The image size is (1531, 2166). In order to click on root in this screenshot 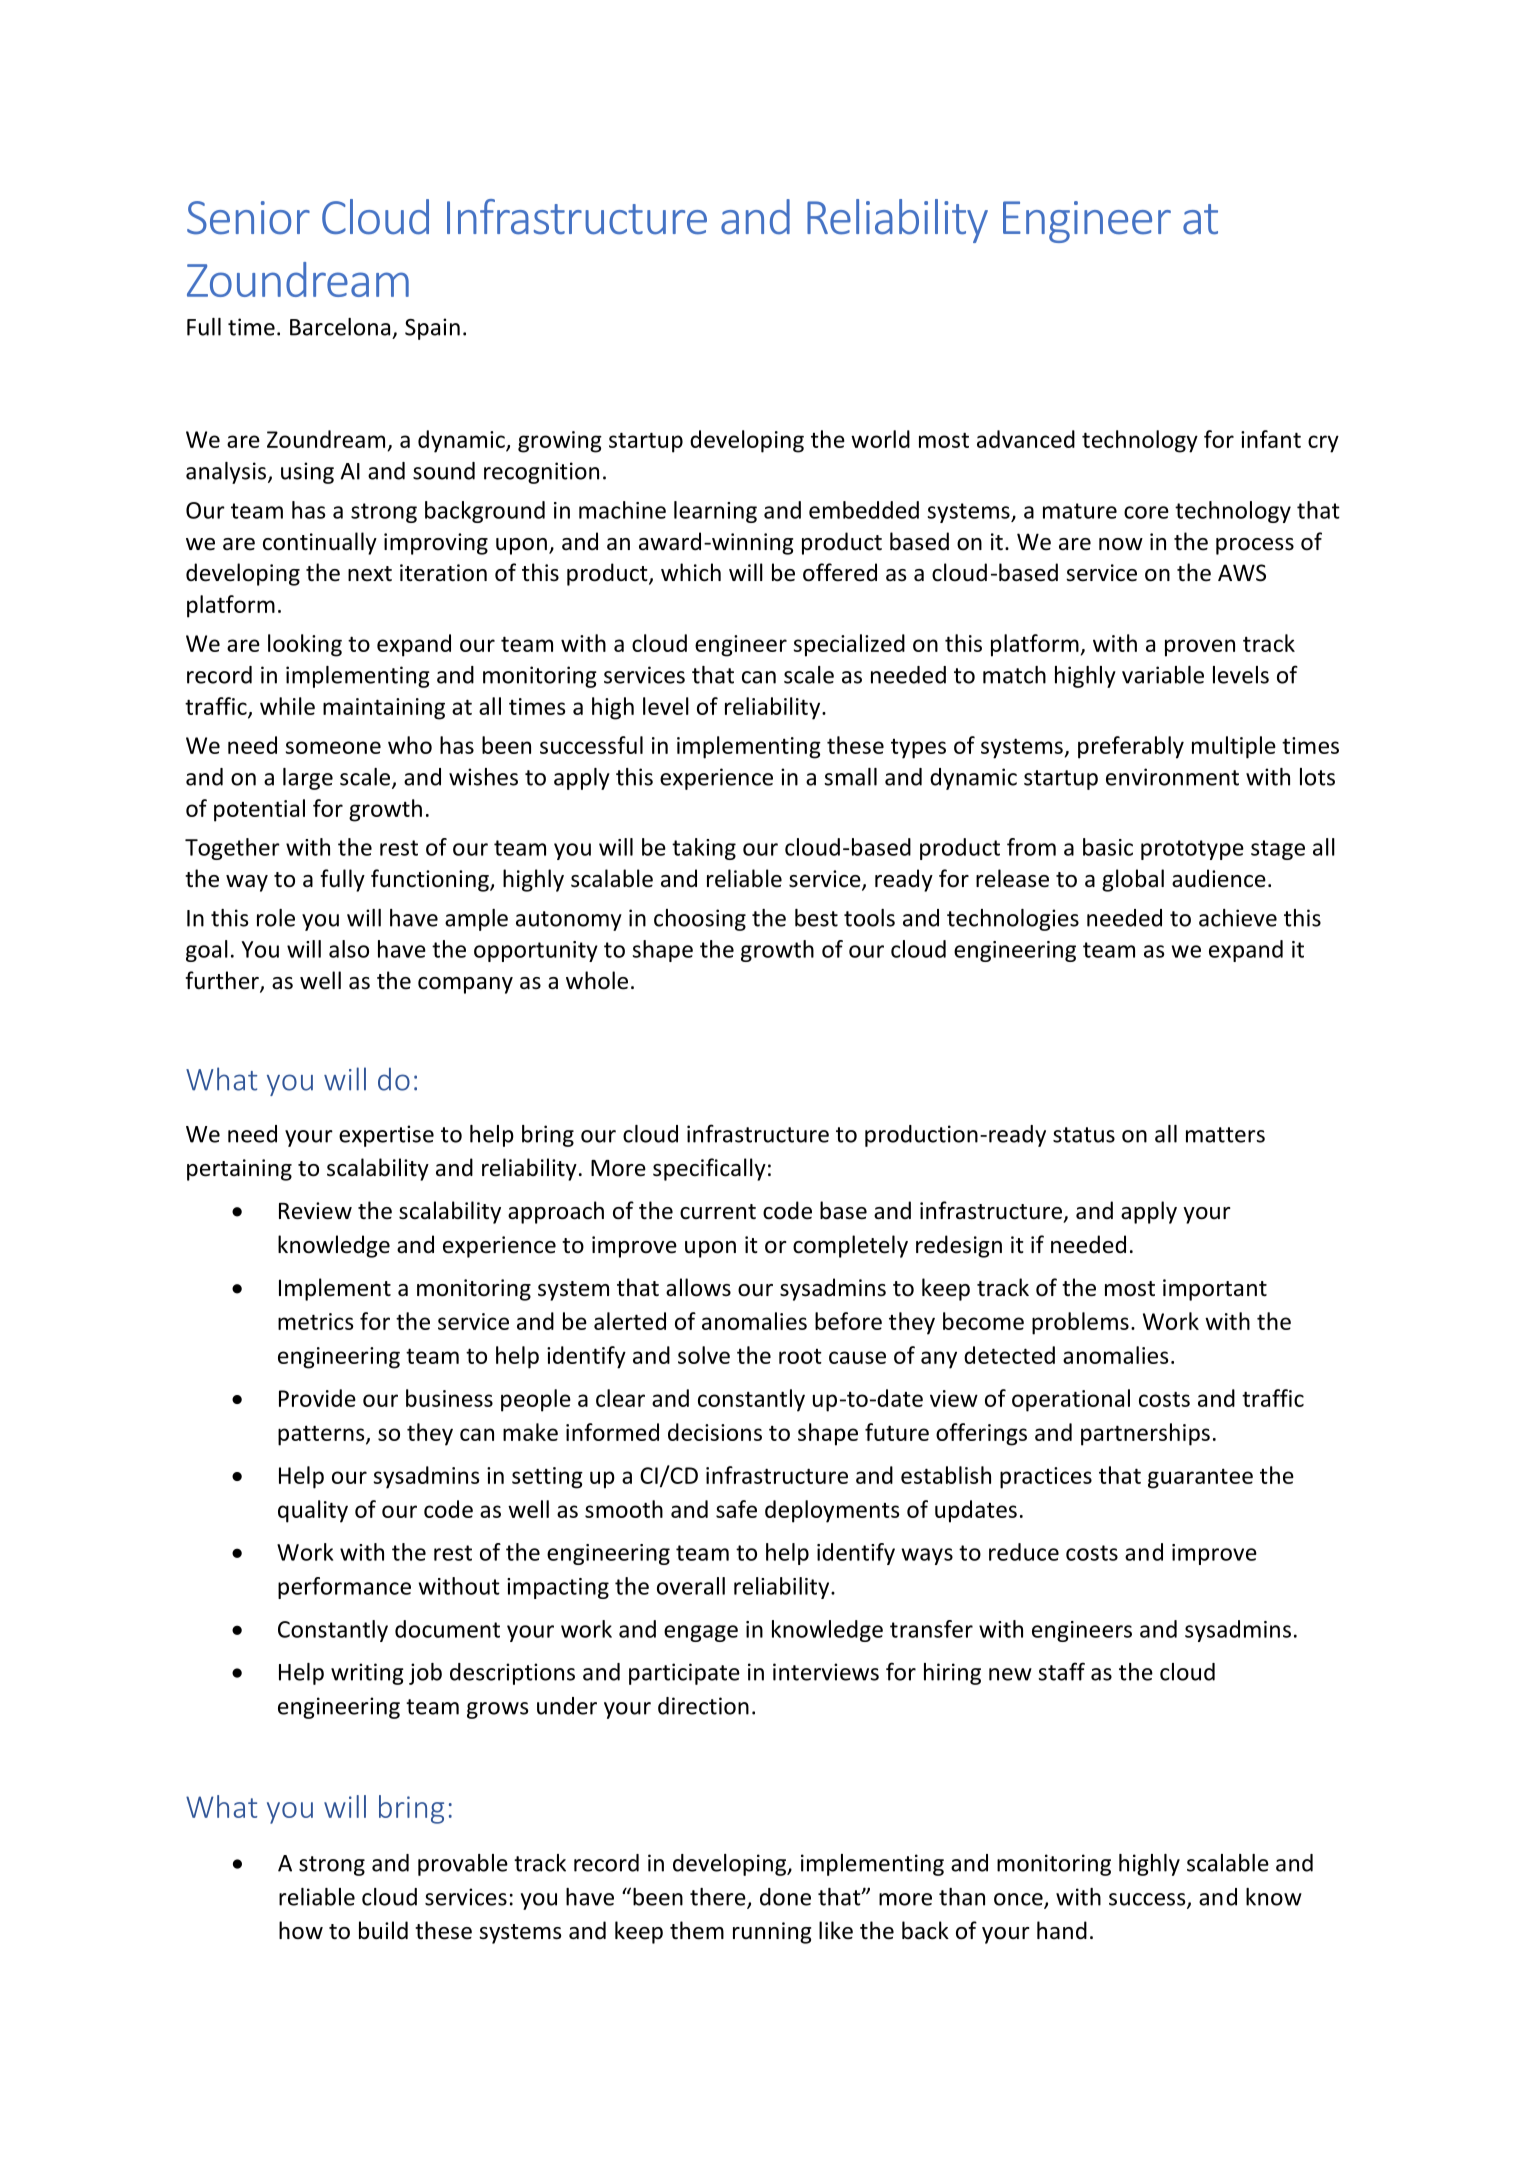, I will do `click(800, 1356)`.
